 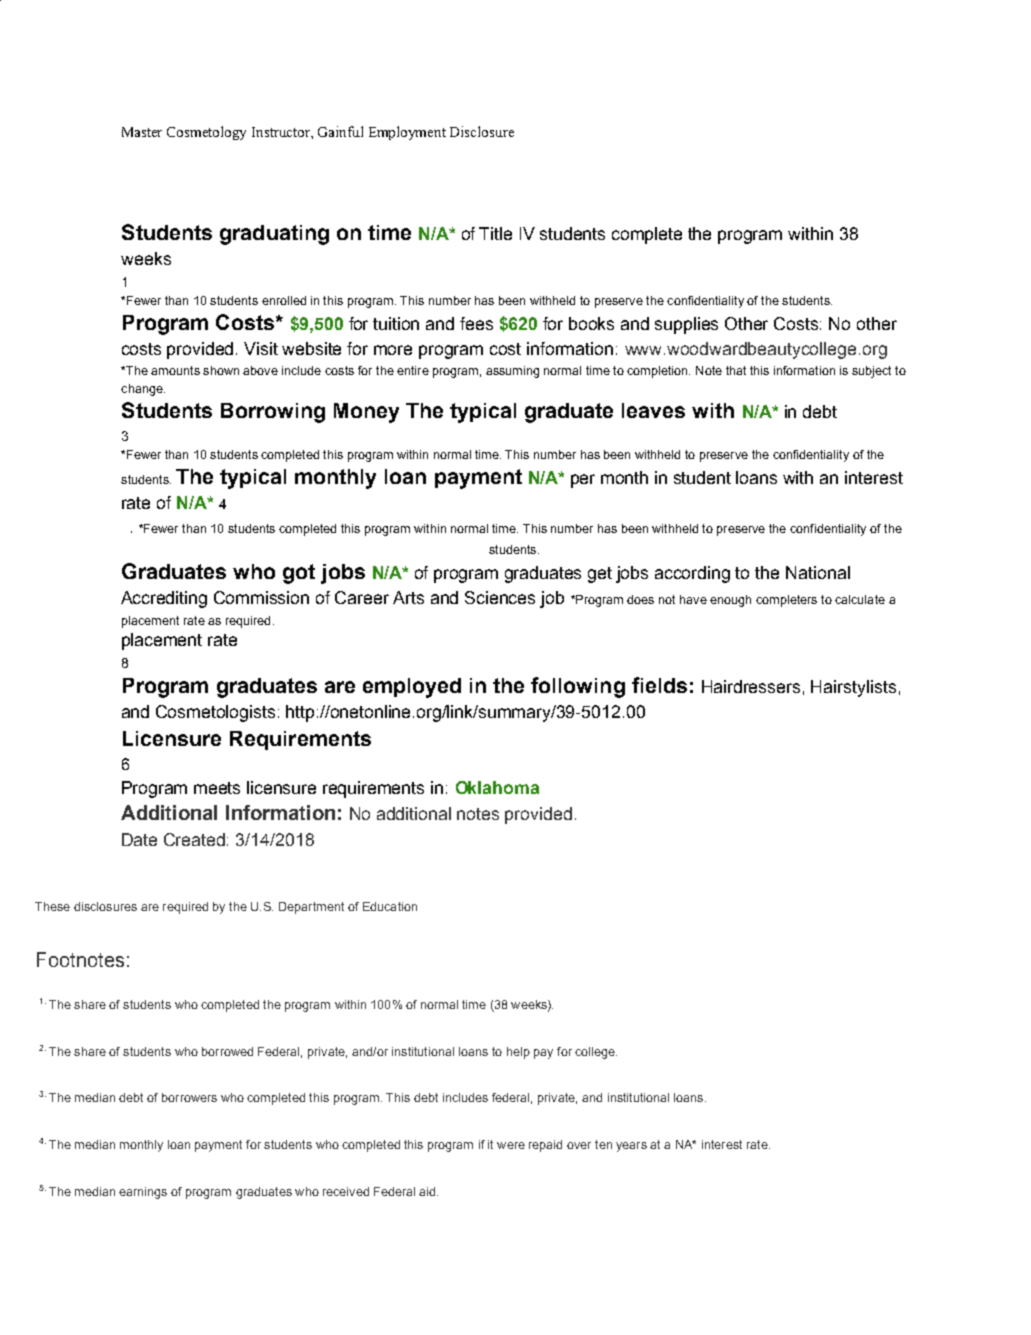 What do you see at coordinates (139, 839) in the screenshot?
I see `Date` at bounding box center [139, 839].
